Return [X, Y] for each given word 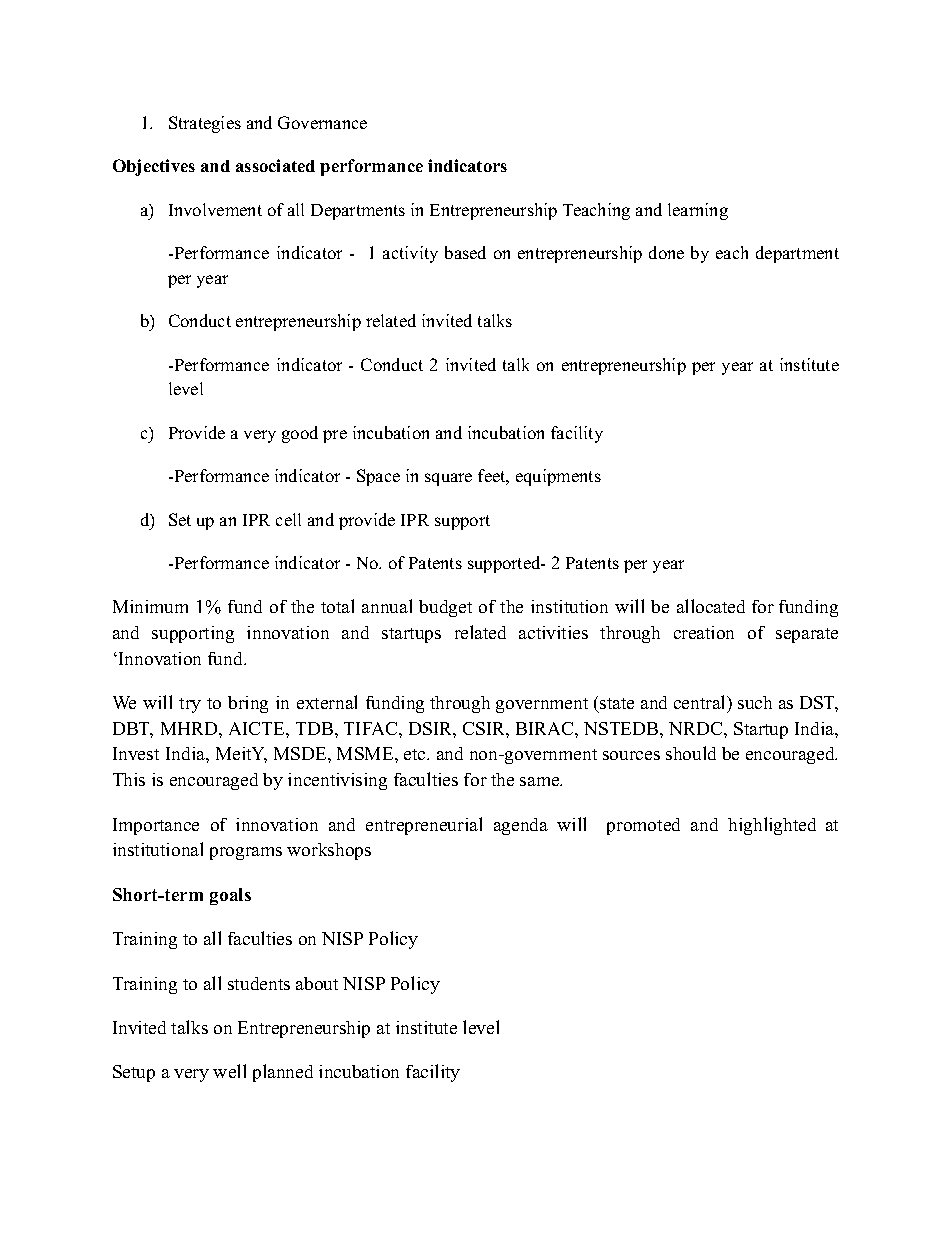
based [465, 252]
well [229, 1071]
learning [698, 211]
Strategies [205, 124]
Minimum [150, 606]
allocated [711, 606]
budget [445, 608]
